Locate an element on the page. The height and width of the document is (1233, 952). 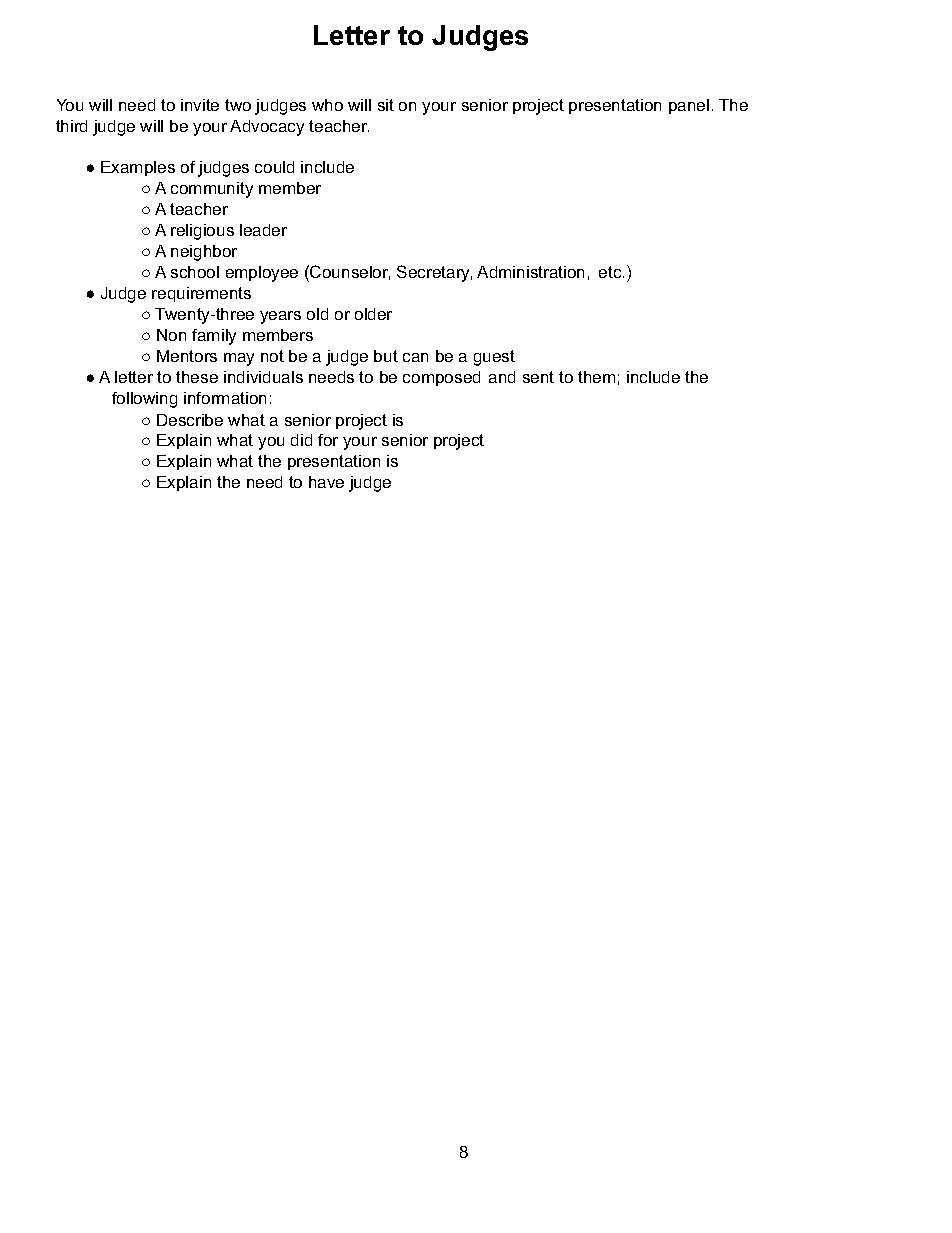
have is located at coordinates (326, 482).
